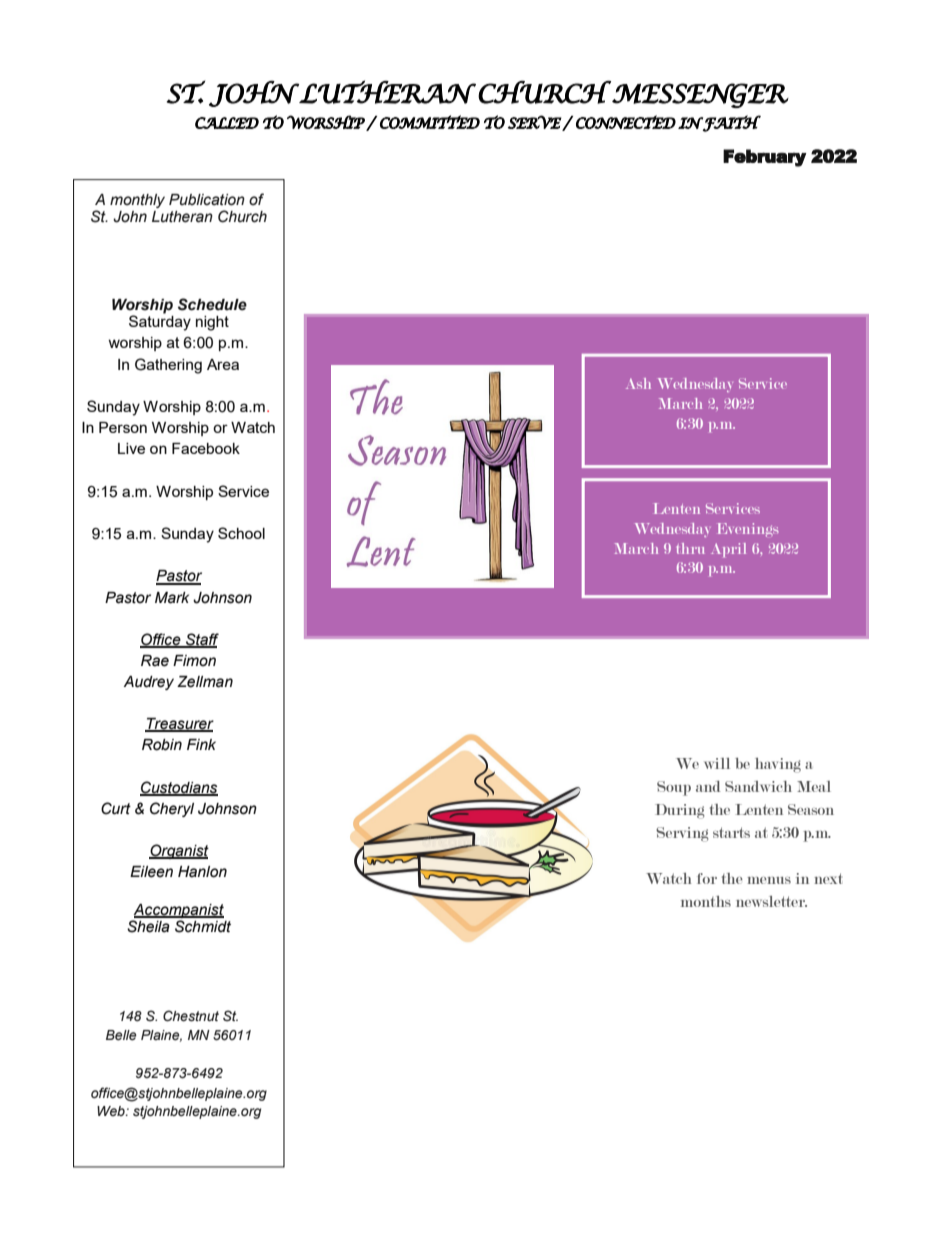 This document has height=1233, width=952. What do you see at coordinates (748, 530) in the document?
I see `Evenings` at bounding box center [748, 530].
